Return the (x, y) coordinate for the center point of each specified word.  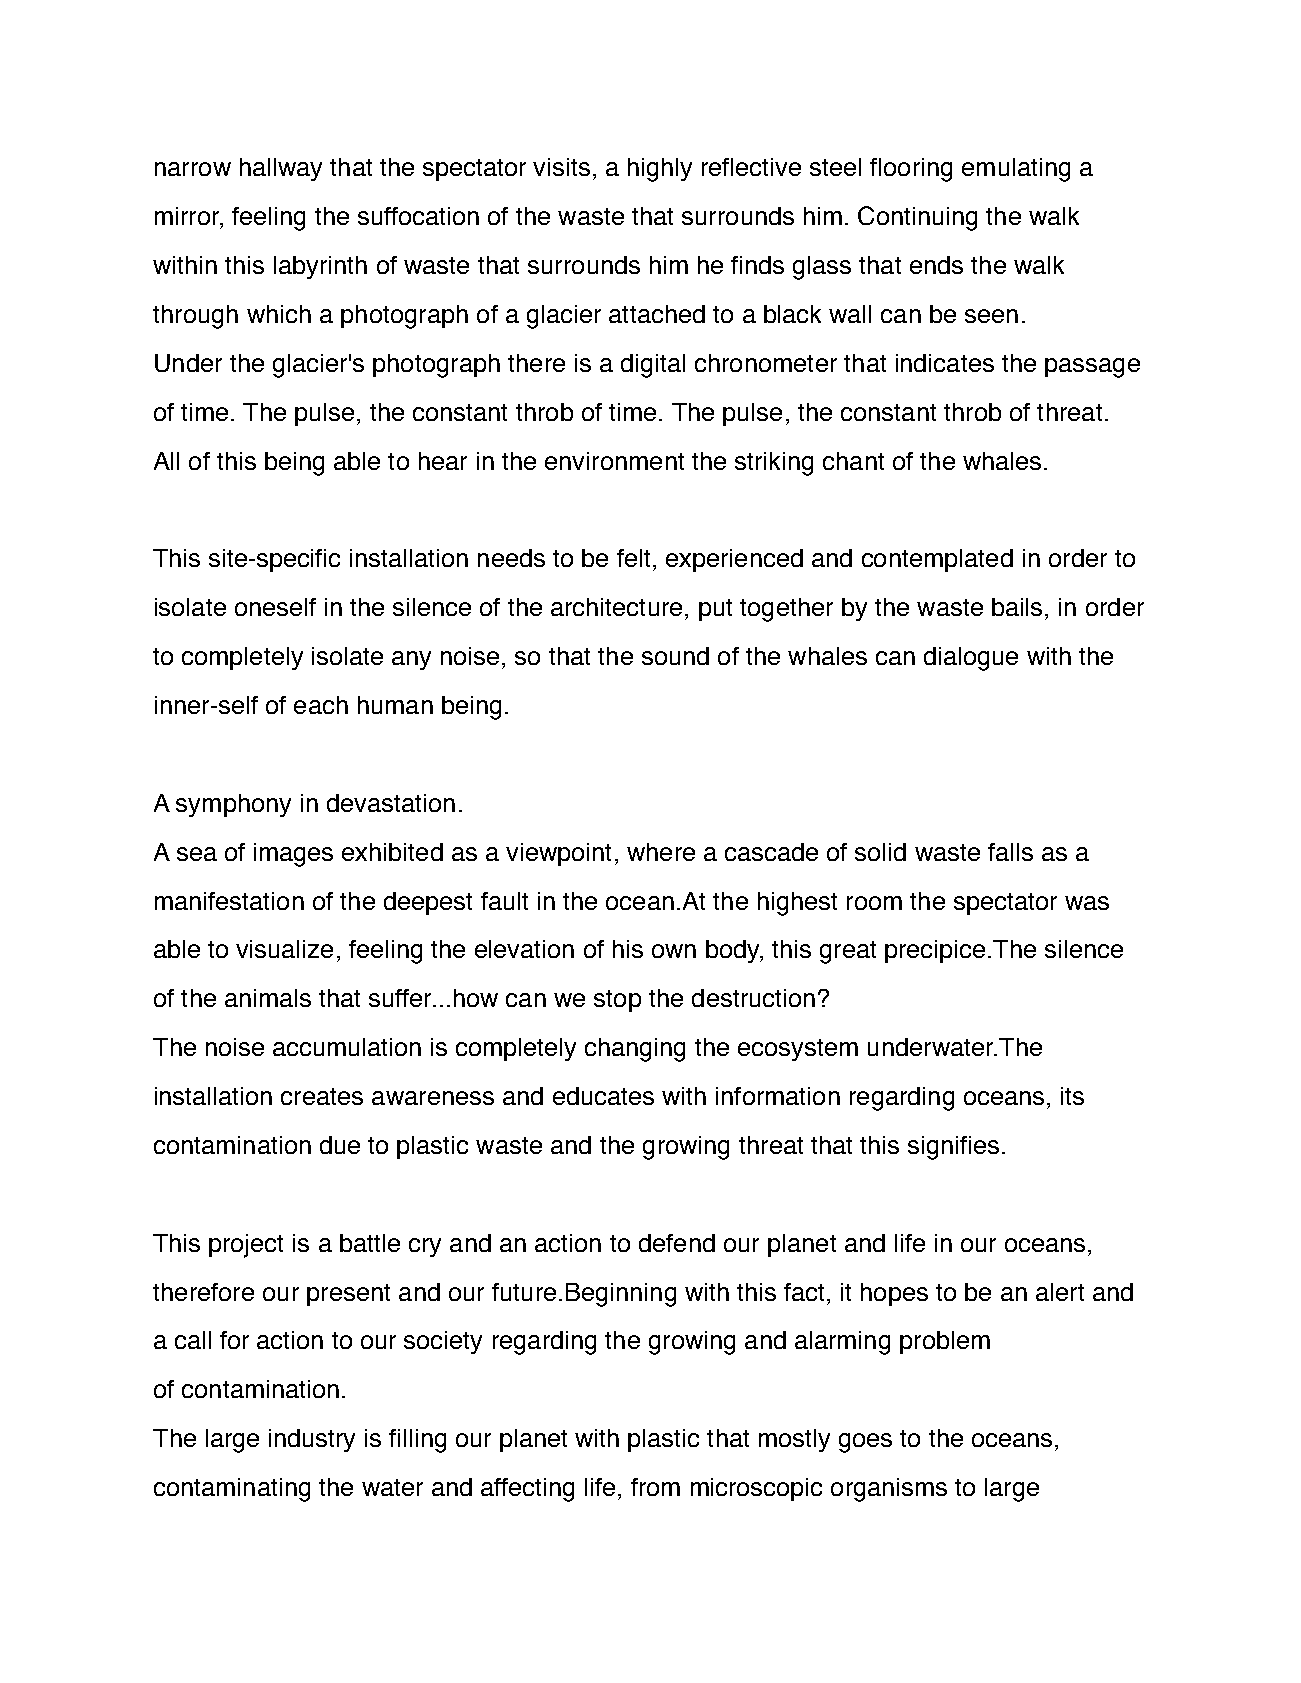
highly (660, 170)
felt (633, 558)
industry (312, 1440)
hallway (281, 169)
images (293, 855)
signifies (953, 1148)
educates (603, 1096)
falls (1010, 852)
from (655, 1487)
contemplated (937, 560)
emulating (1016, 170)
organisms (889, 1490)
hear (443, 461)
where (661, 852)
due (340, 1145)
